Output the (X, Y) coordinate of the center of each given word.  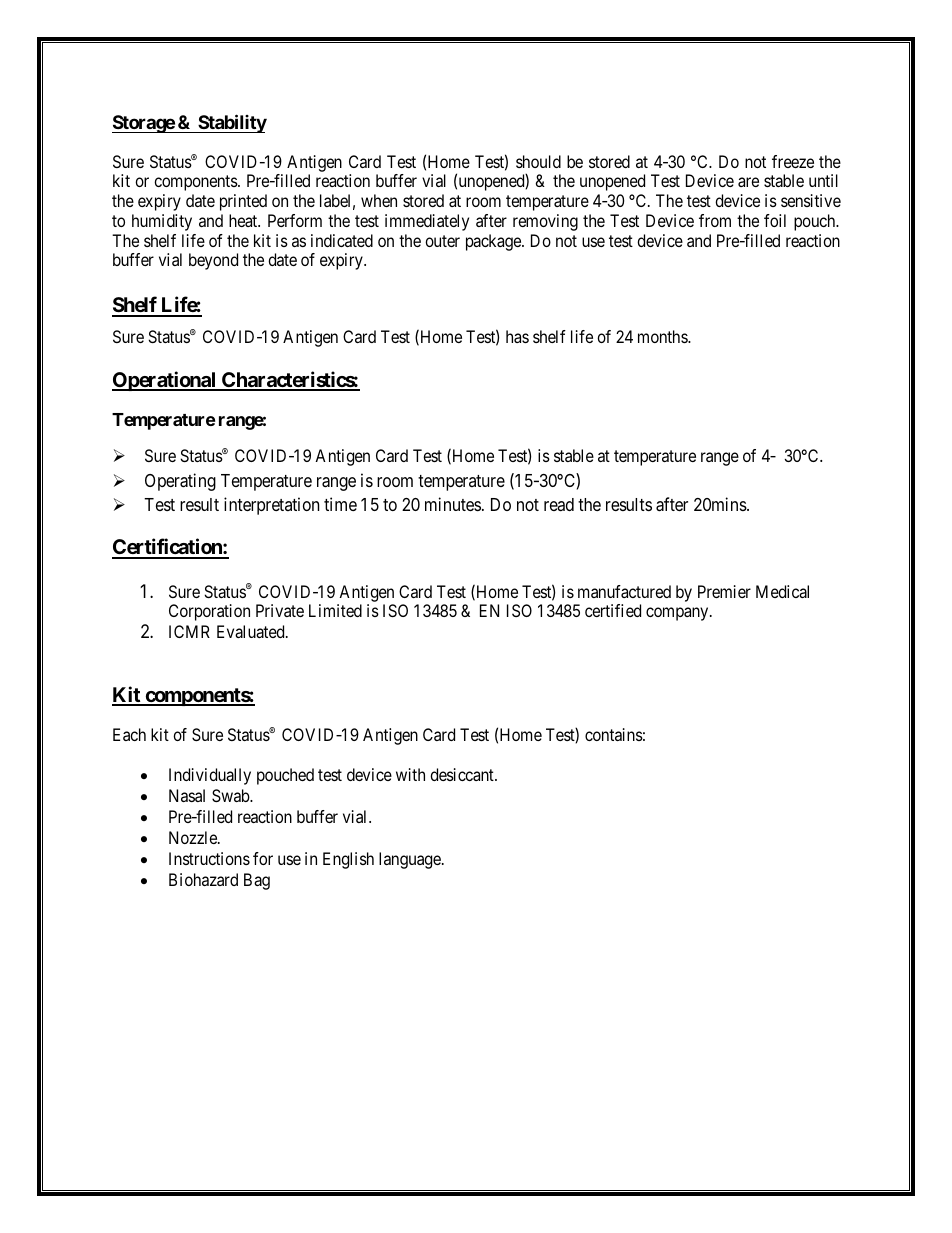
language (411, 860)
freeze (793, 161)
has (517, 336)
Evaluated (252, 631)
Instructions (209, 858)
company (678, 614)
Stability (231, 123)
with (410, 774)
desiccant (463, 774)
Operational (165, 381)
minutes (453, 504)
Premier (724, 591)
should (538, 161)
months (663, 336)
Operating (180, 482)
